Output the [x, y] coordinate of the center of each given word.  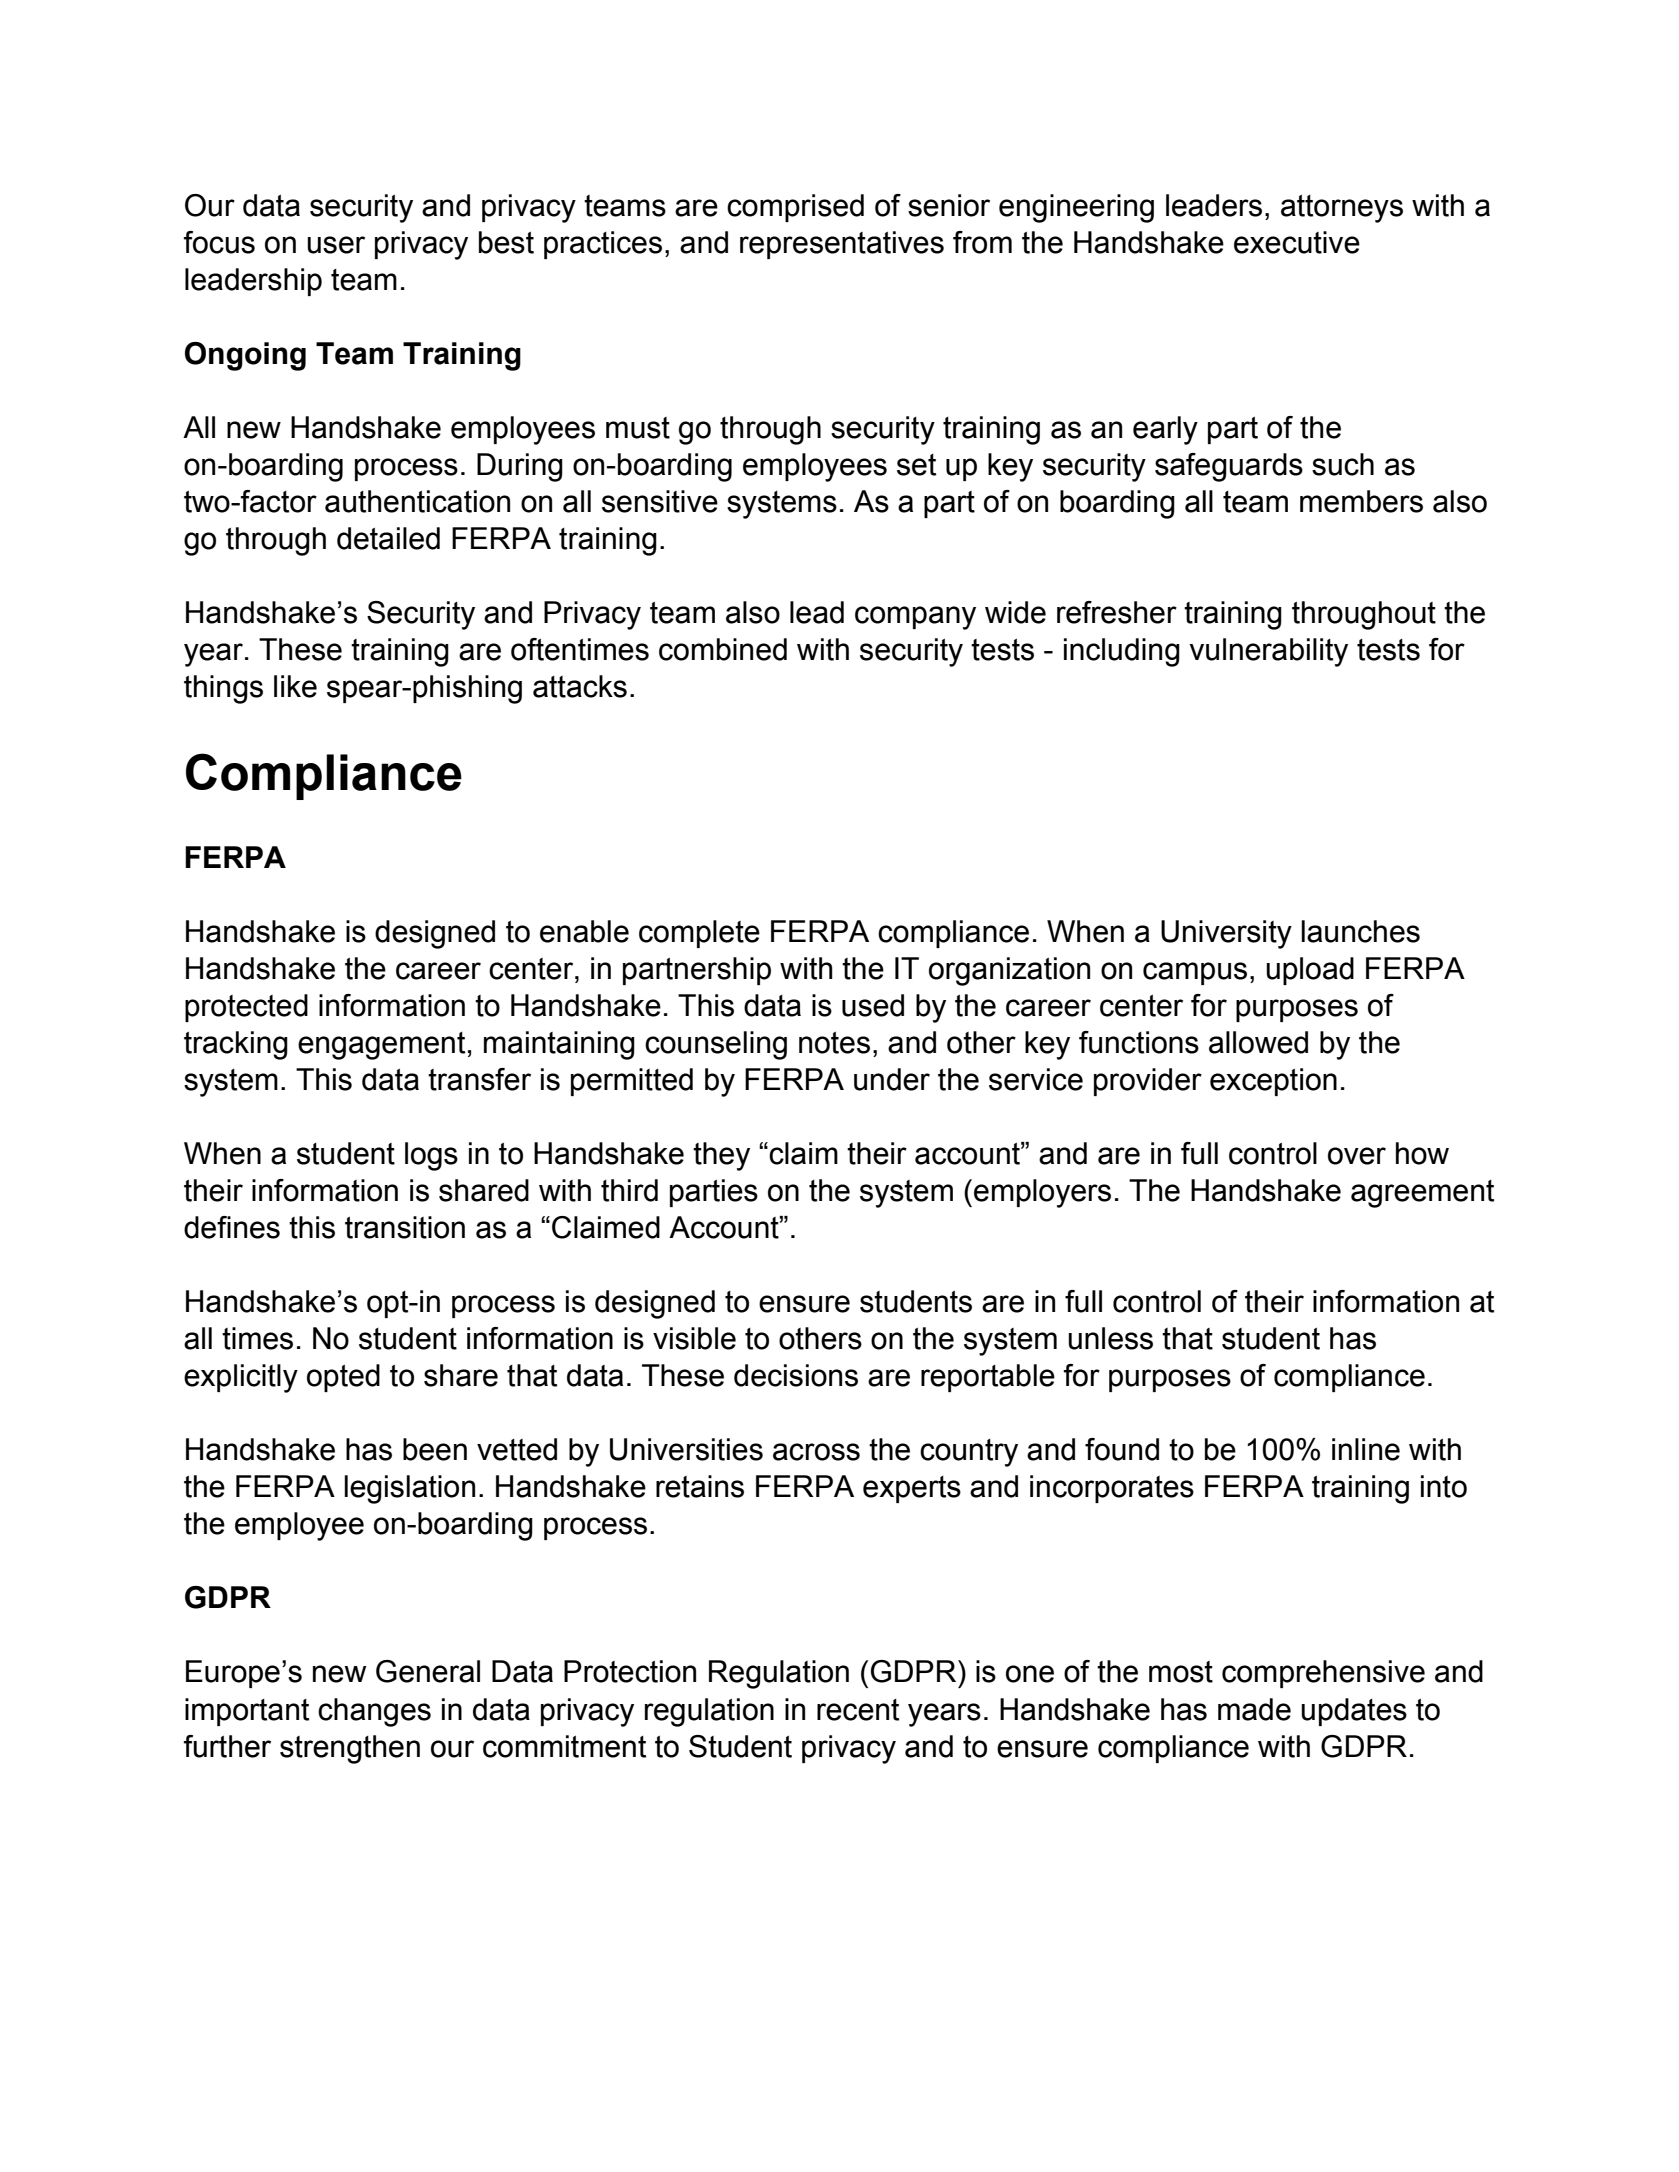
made [1254, 1709]
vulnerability [1268, 652]
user [336, 245]
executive [1297, 242]
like [295, 686]
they [721, 1156]
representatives [842, 245]
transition [405, 1227]
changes [374, 1712]
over [1357, 1156]
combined [723, 649]
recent [858, 1710]
